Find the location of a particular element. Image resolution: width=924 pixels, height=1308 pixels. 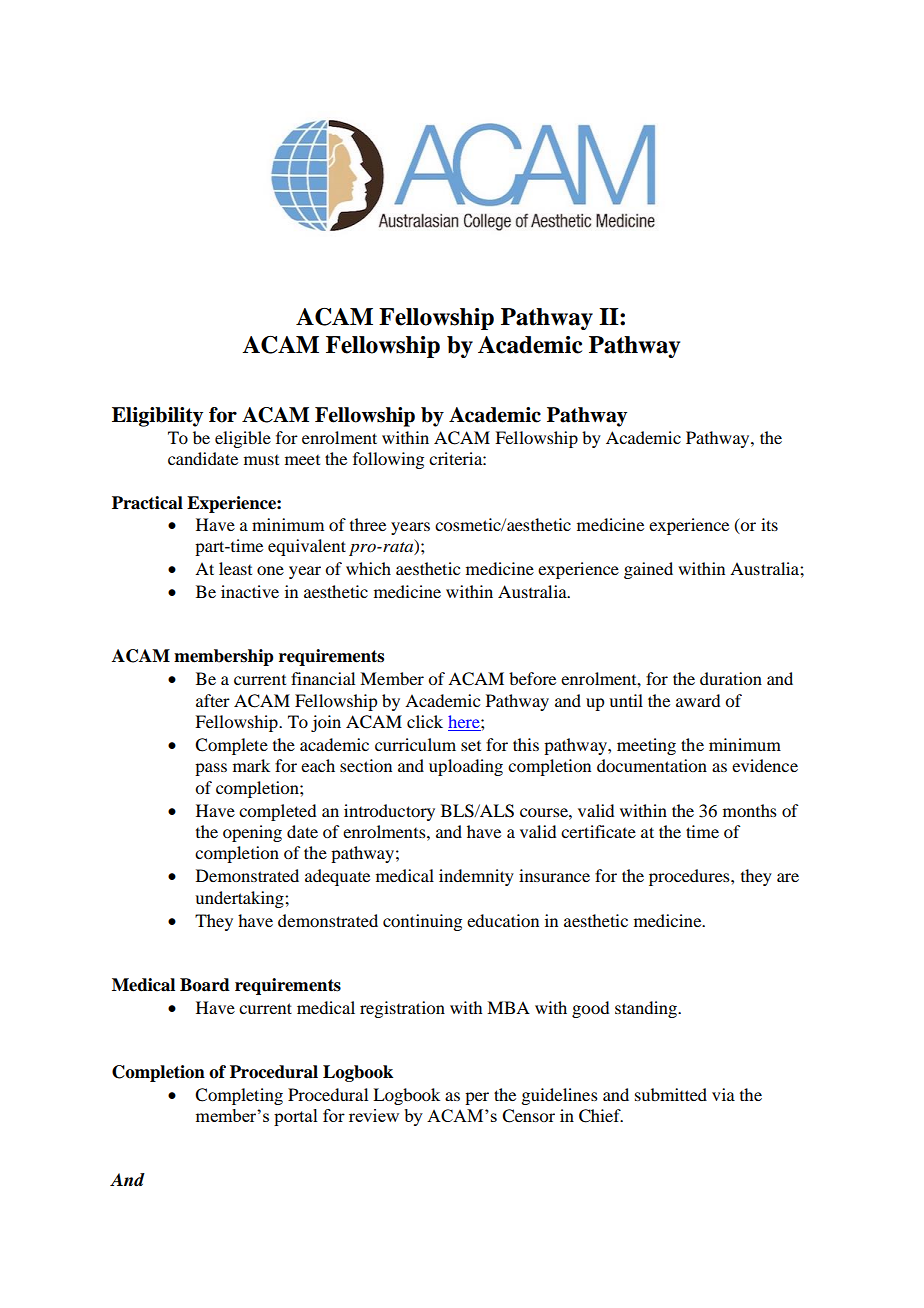

after is located at coordinates (213, 700).
